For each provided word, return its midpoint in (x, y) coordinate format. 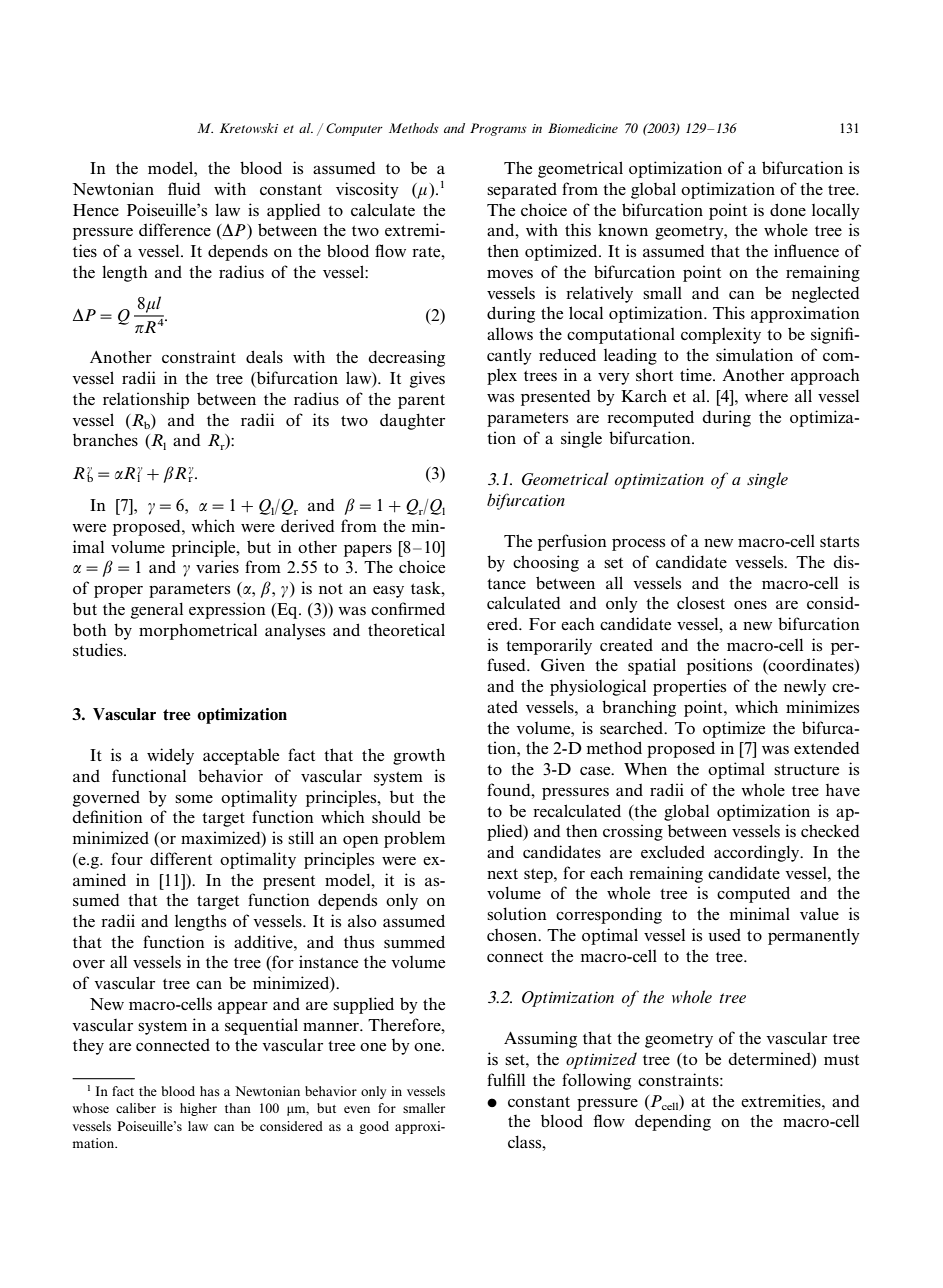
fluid (184, 188)
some (194, 799)
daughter (412, 421)
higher (198, 1109)
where (766, 396)
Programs (498, 129)
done (788, 209)
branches (105, 440)
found (510, 789)
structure (806, 770)
